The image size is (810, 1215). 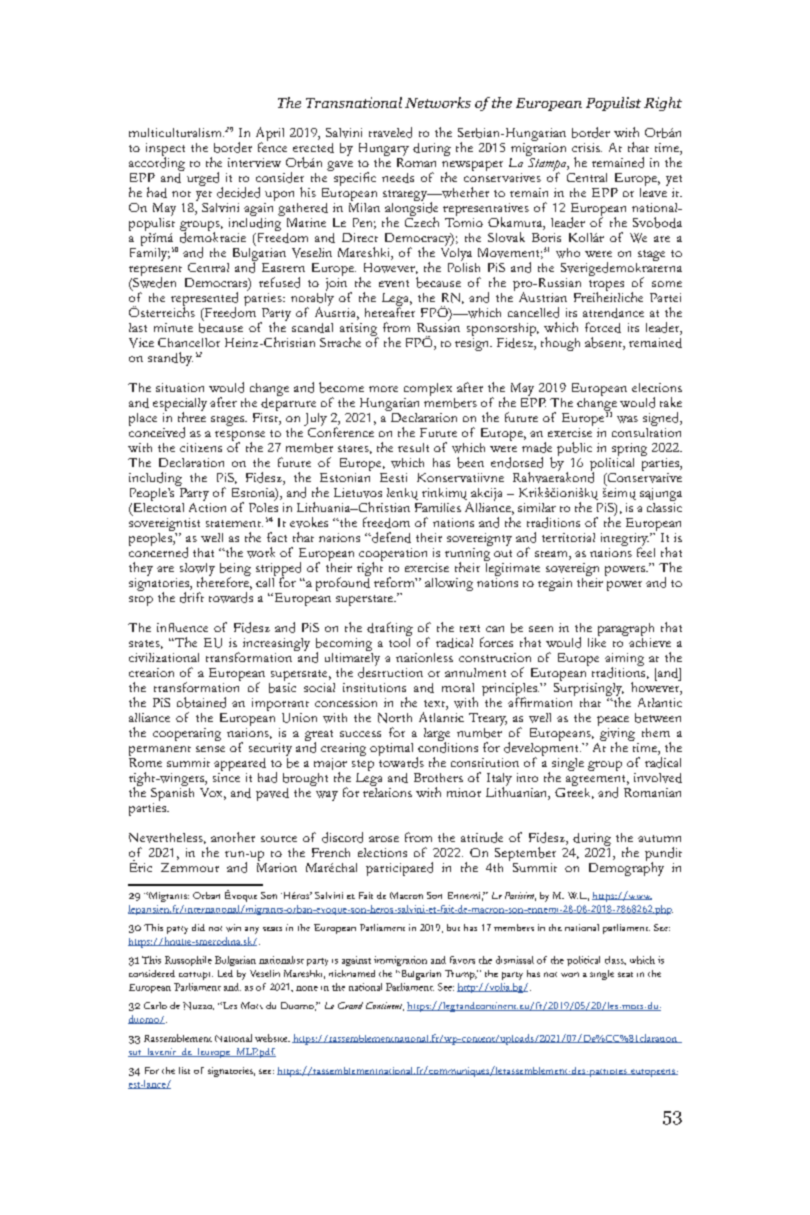 What do you see at coordinates (555, 584) in the screenshot?
I see `regain` at bounding box center [555, 584].
